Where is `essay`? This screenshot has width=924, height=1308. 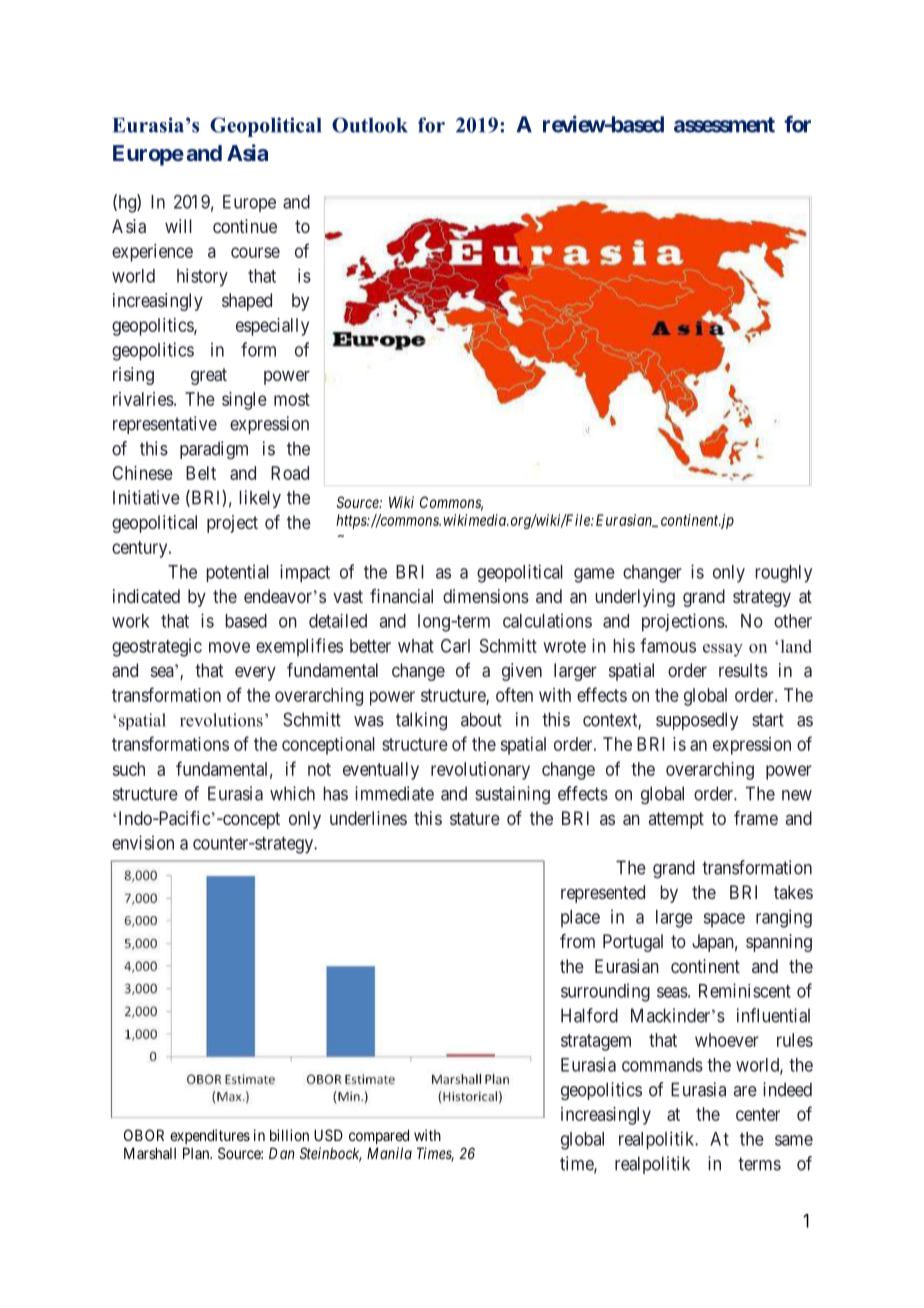 essay is located at coordinates (723, 650).
